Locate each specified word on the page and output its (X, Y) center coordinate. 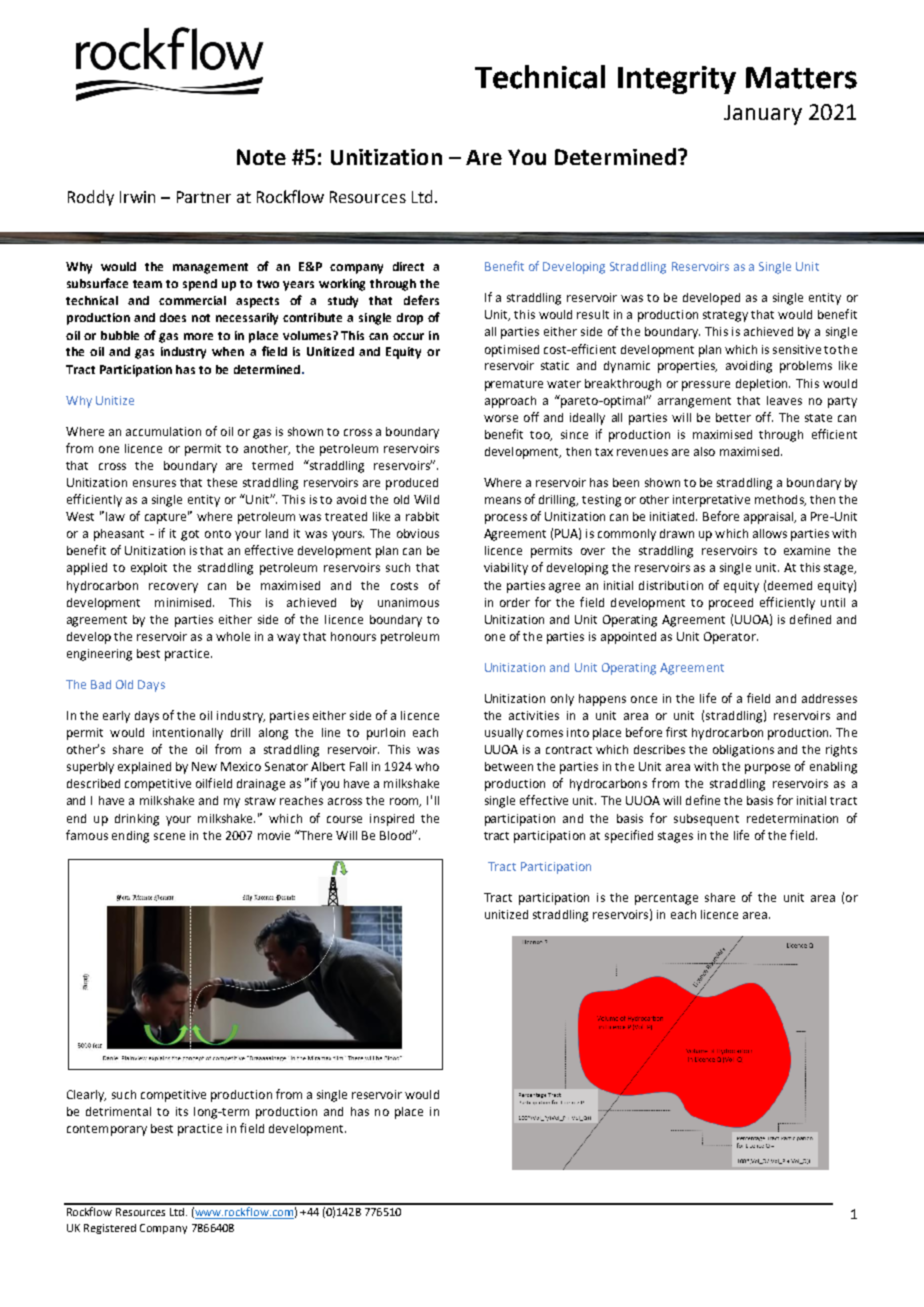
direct (408, 266)
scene (169, 836)
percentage (666, 899)
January (763, 115)
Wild (426, 499)
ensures (154, 483)
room (405, 802)
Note (261, 157)
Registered (110, 1229)
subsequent (706, 820)
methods (780, 500)
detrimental (118, 1111)
